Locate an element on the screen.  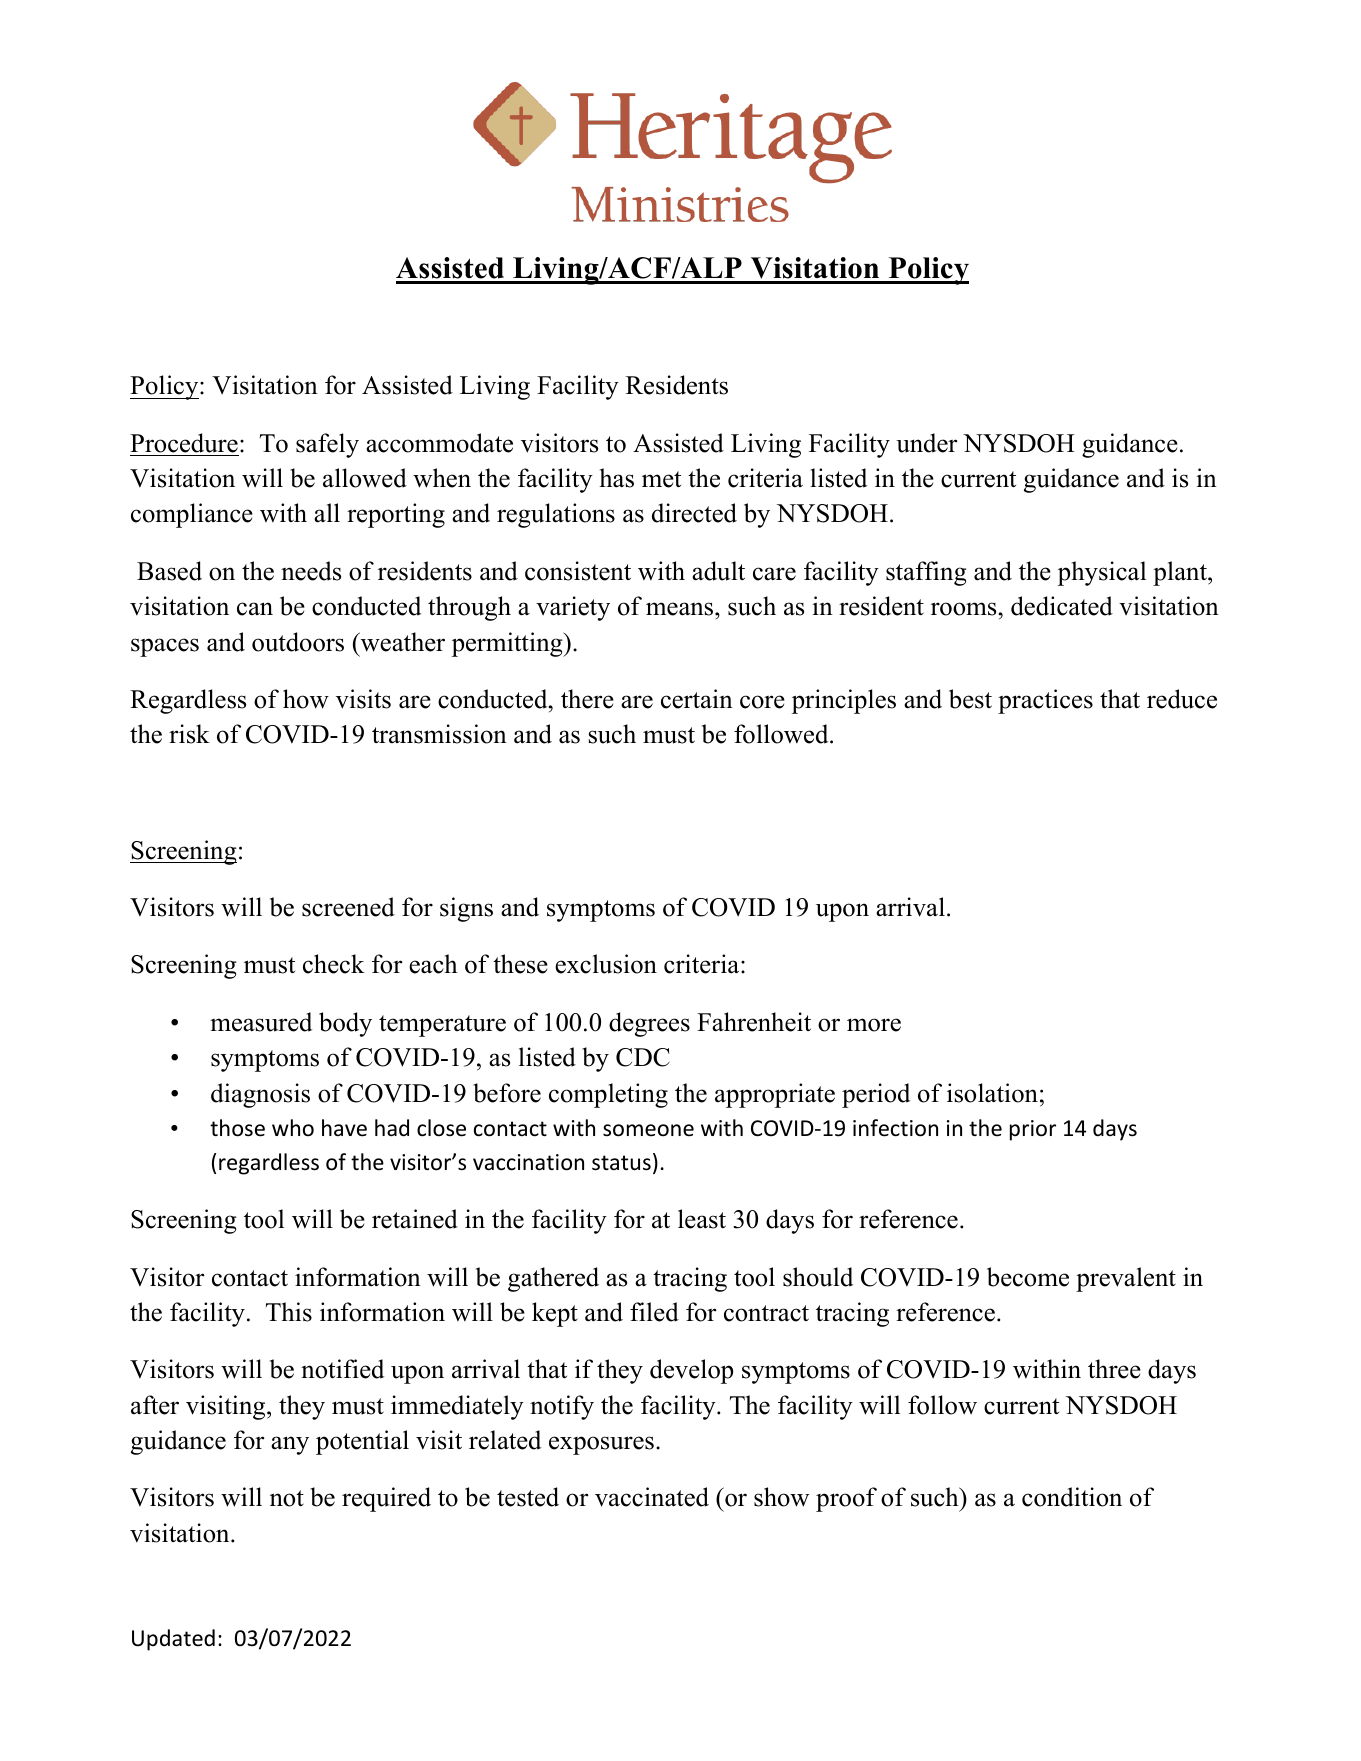
safely is located at coordinates (327, 445).
